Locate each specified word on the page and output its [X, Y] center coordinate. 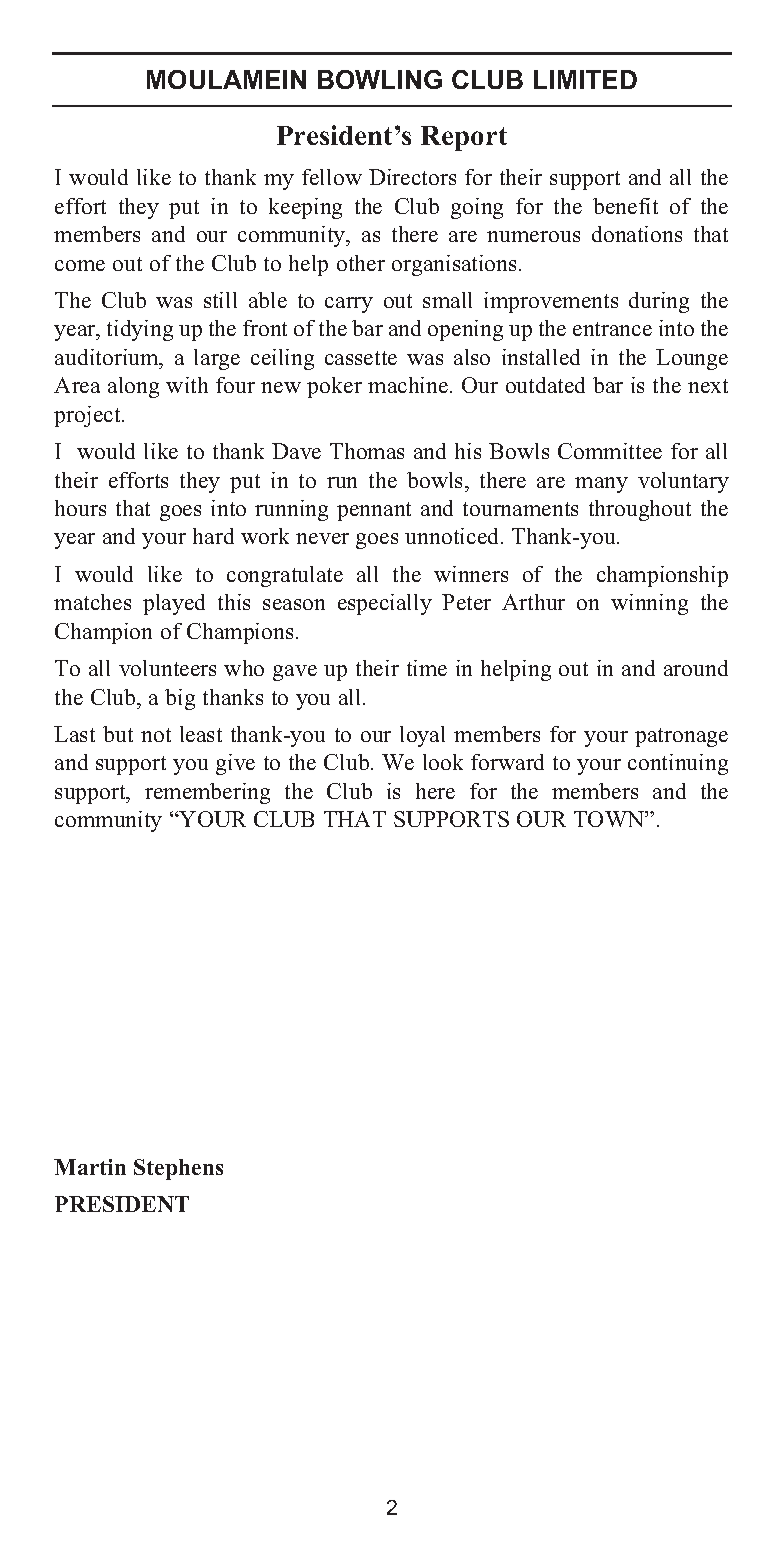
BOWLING [380, 79]
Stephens [178, 1169]
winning [649, 604]
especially [385, 604]
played [174, 604]
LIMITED [585, 79]
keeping [305, 208]
